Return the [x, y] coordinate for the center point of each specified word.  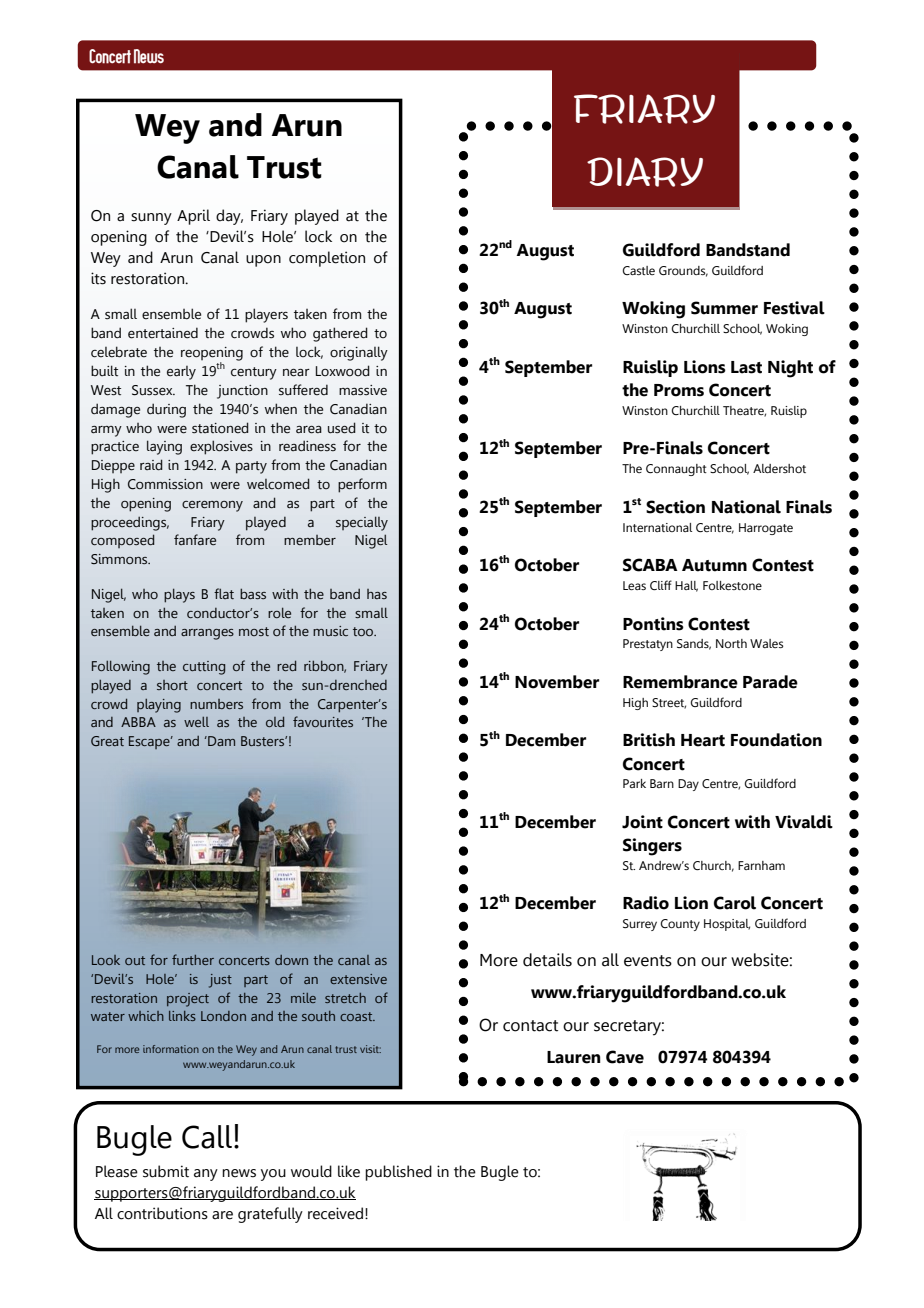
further [193, 959]
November [557, 682]
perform [362, 485]
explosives [221, 447]
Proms [679, 390]
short [172, 685]
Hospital [727, 925]
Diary [645, 172]
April [193, 217]
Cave [625, 1057]
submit [166, 1171]
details [547, 960]
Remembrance [680, 682]
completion [327, 259]
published [398, 1173]
